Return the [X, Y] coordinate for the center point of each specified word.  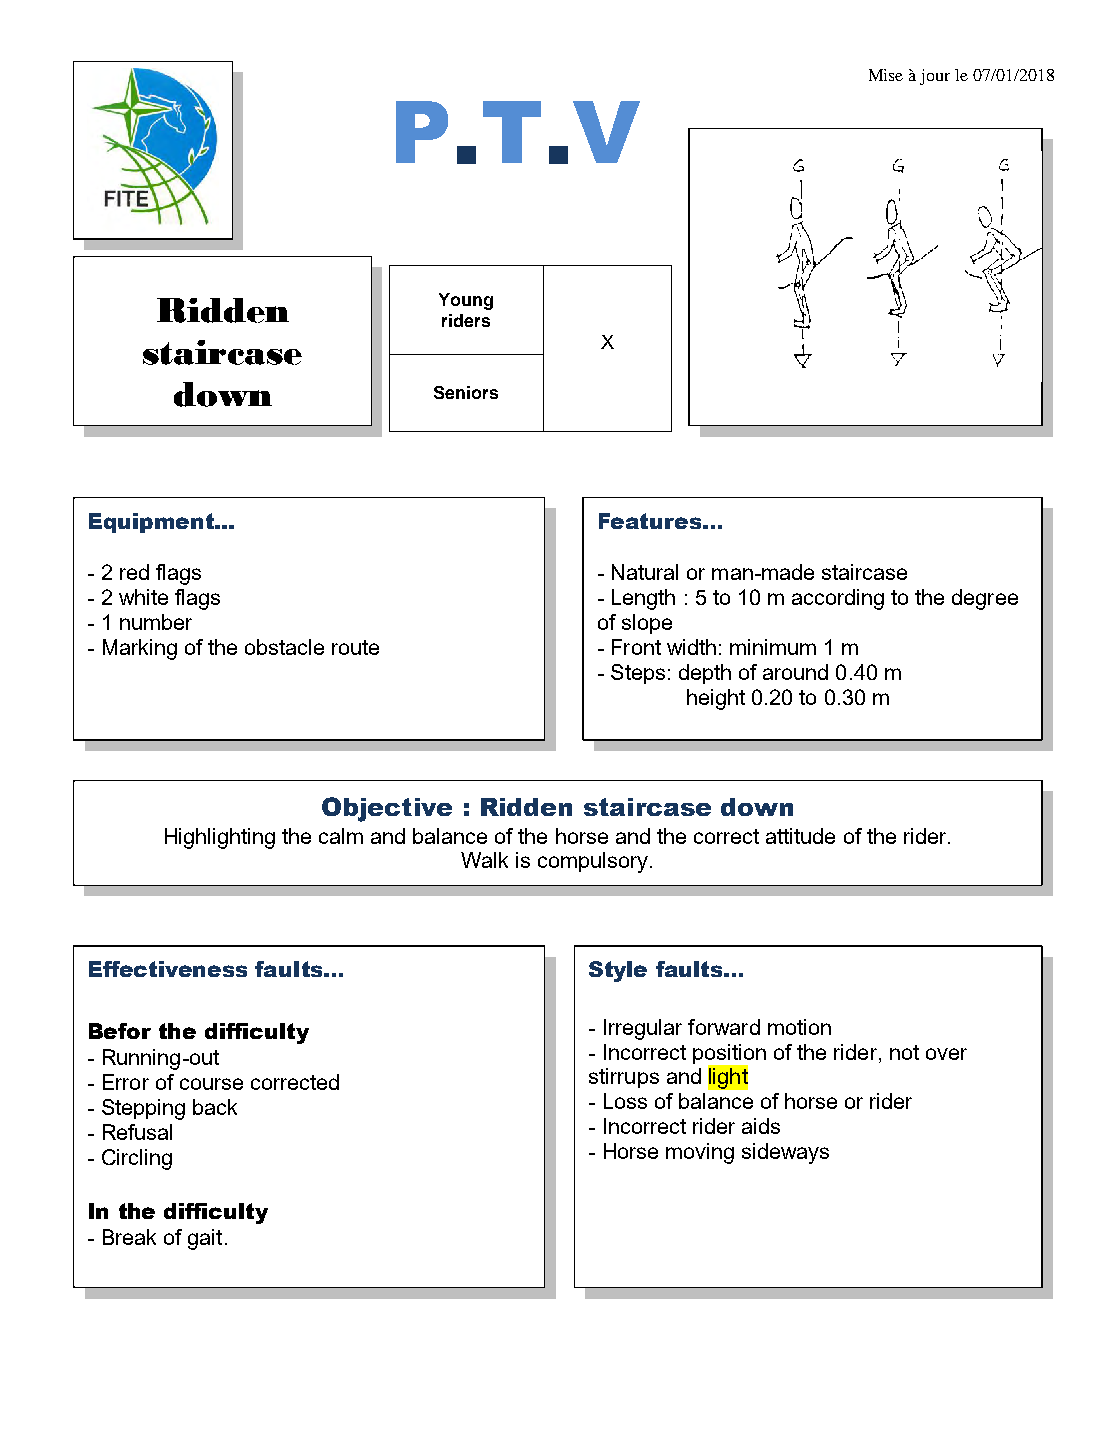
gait [205, 1239]
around [795, 672]
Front [636, 647]
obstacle [284, 647]
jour [935, 77]
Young [466, 301]
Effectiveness [168, 969]
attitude [800, 836]
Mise [886, 75]
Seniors [466, 392]
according [838, 599]
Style [618, 971]
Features [650, 521]
